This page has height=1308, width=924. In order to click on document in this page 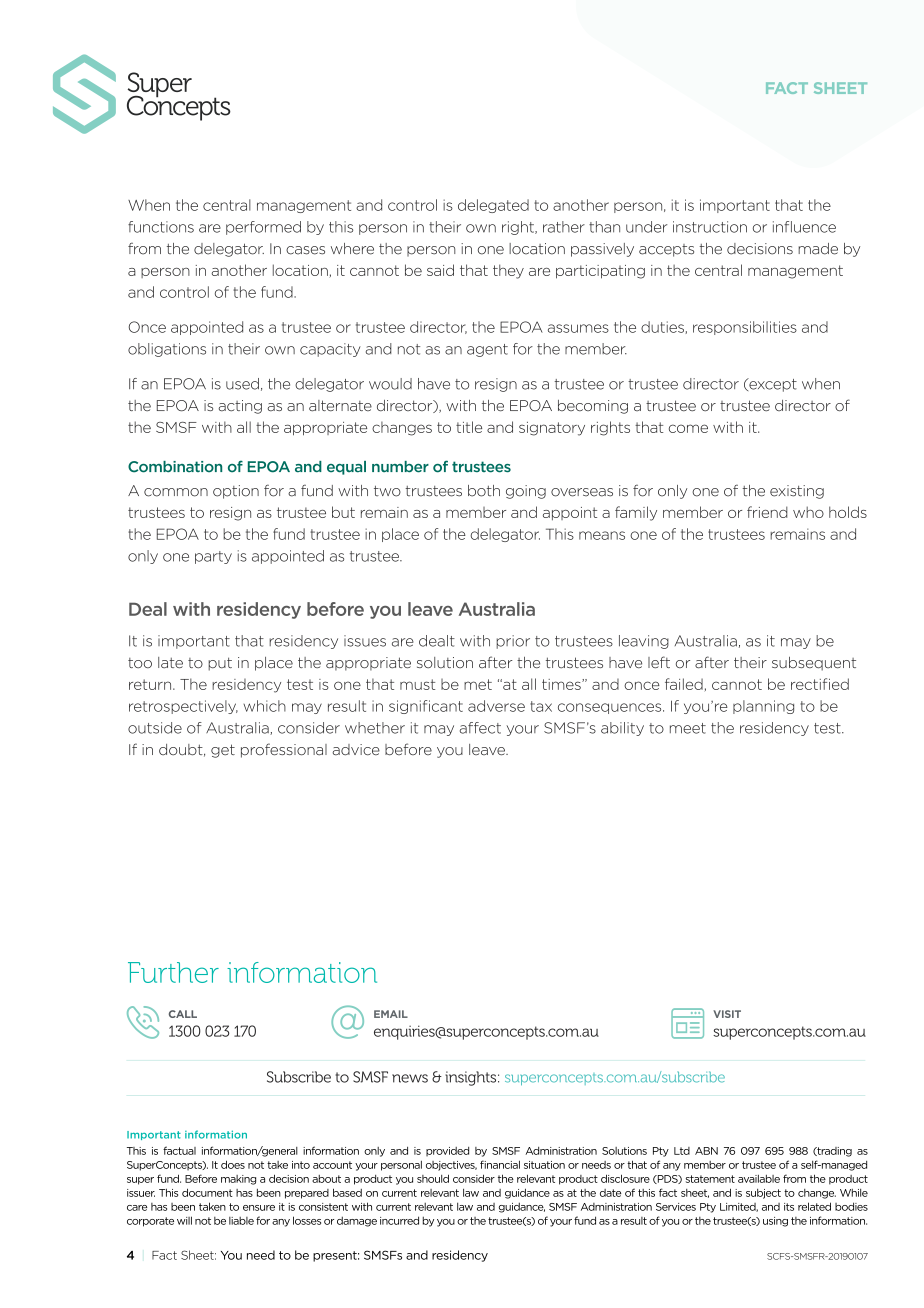, I will do `click(207, 1192)`.
